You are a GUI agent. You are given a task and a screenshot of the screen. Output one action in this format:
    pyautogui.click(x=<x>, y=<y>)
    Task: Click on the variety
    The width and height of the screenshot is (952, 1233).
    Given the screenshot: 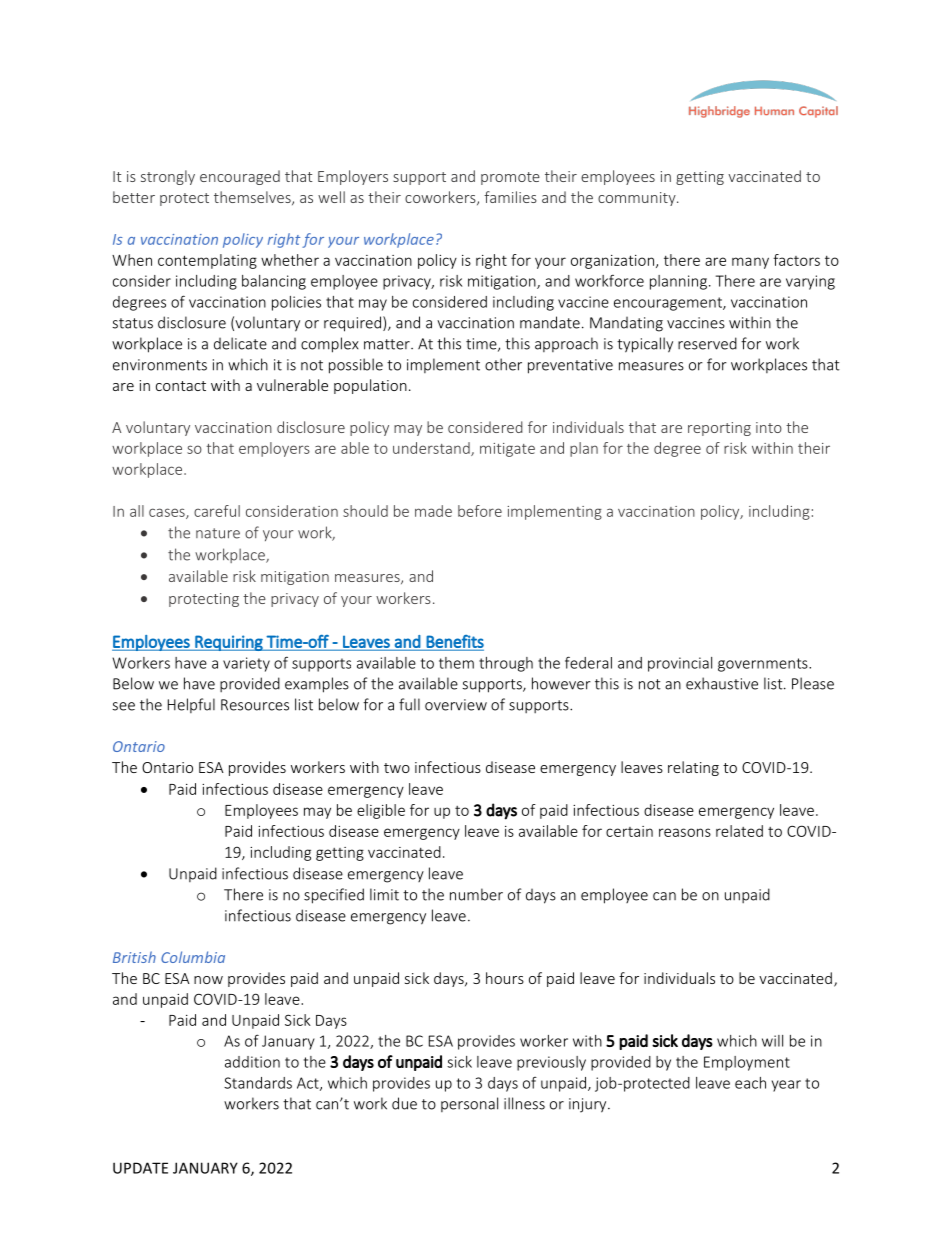 What is the action you would take?
    pyautogui.click(x=246, y=664)
